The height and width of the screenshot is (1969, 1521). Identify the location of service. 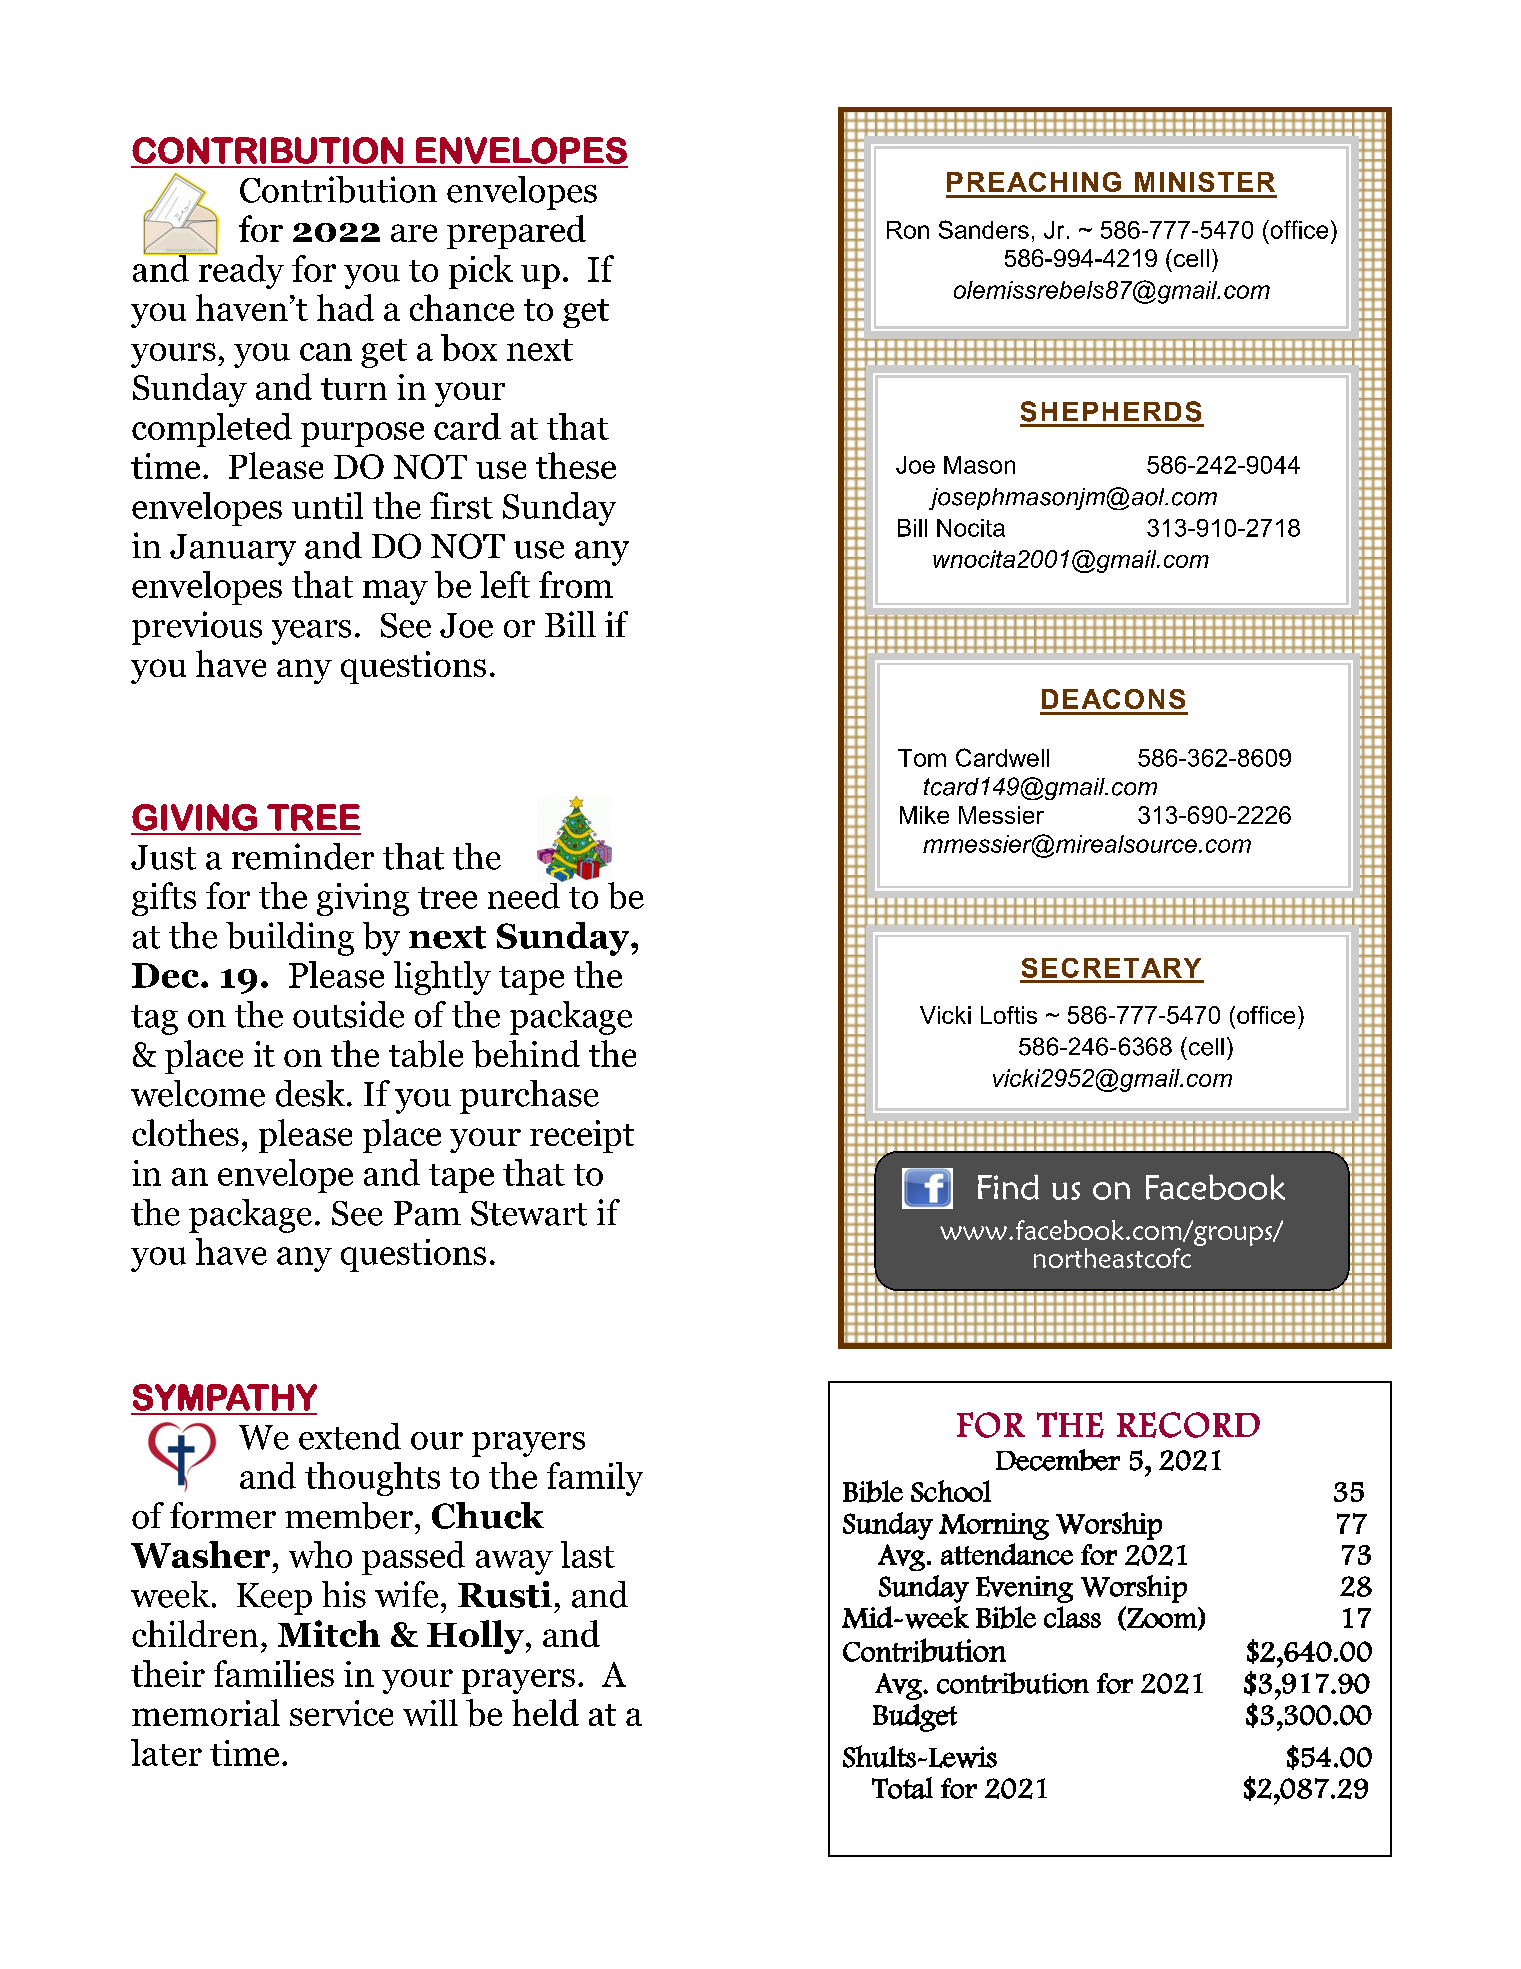
(341, 1713).
